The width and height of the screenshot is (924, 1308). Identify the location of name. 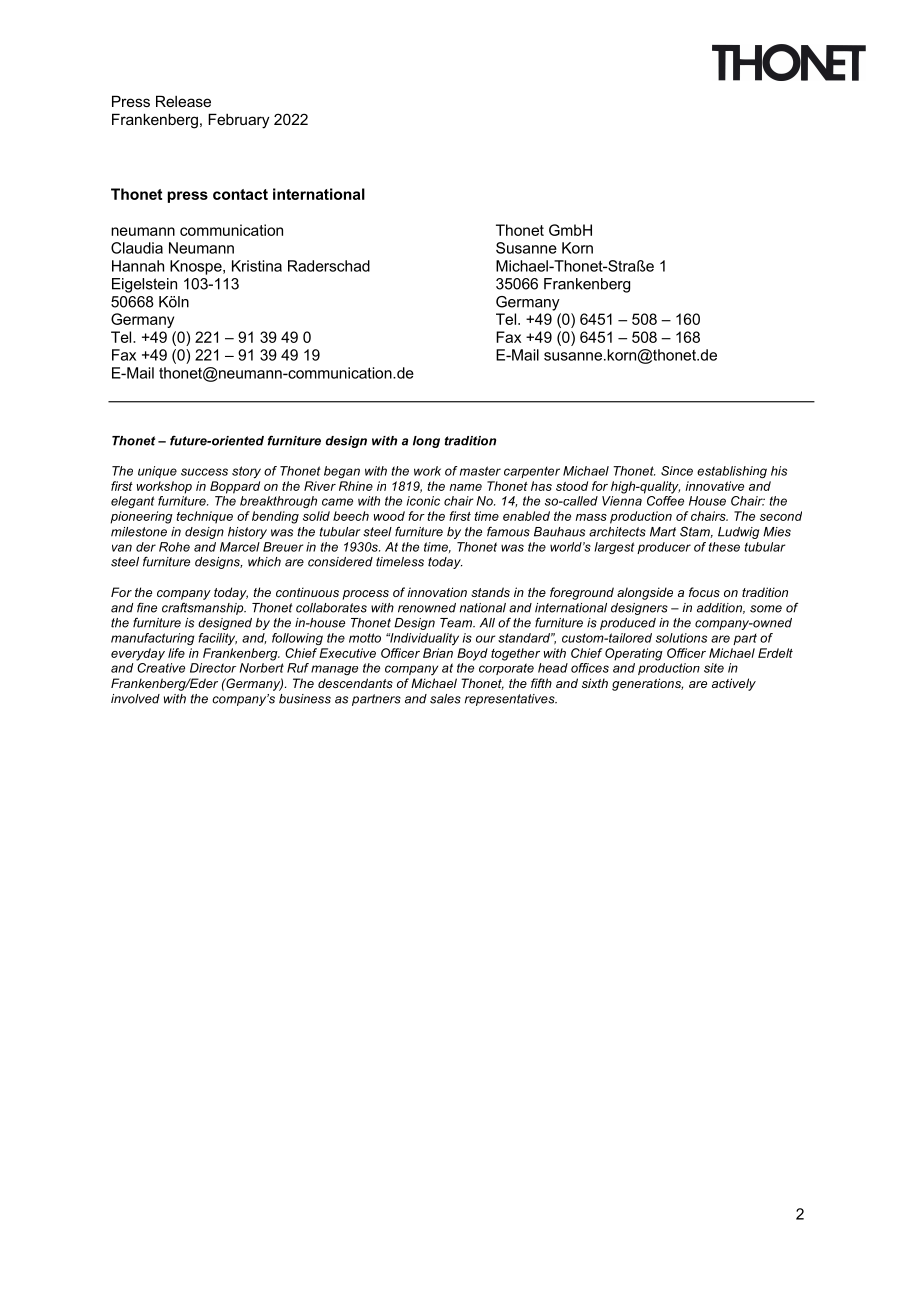
(466, 487).
